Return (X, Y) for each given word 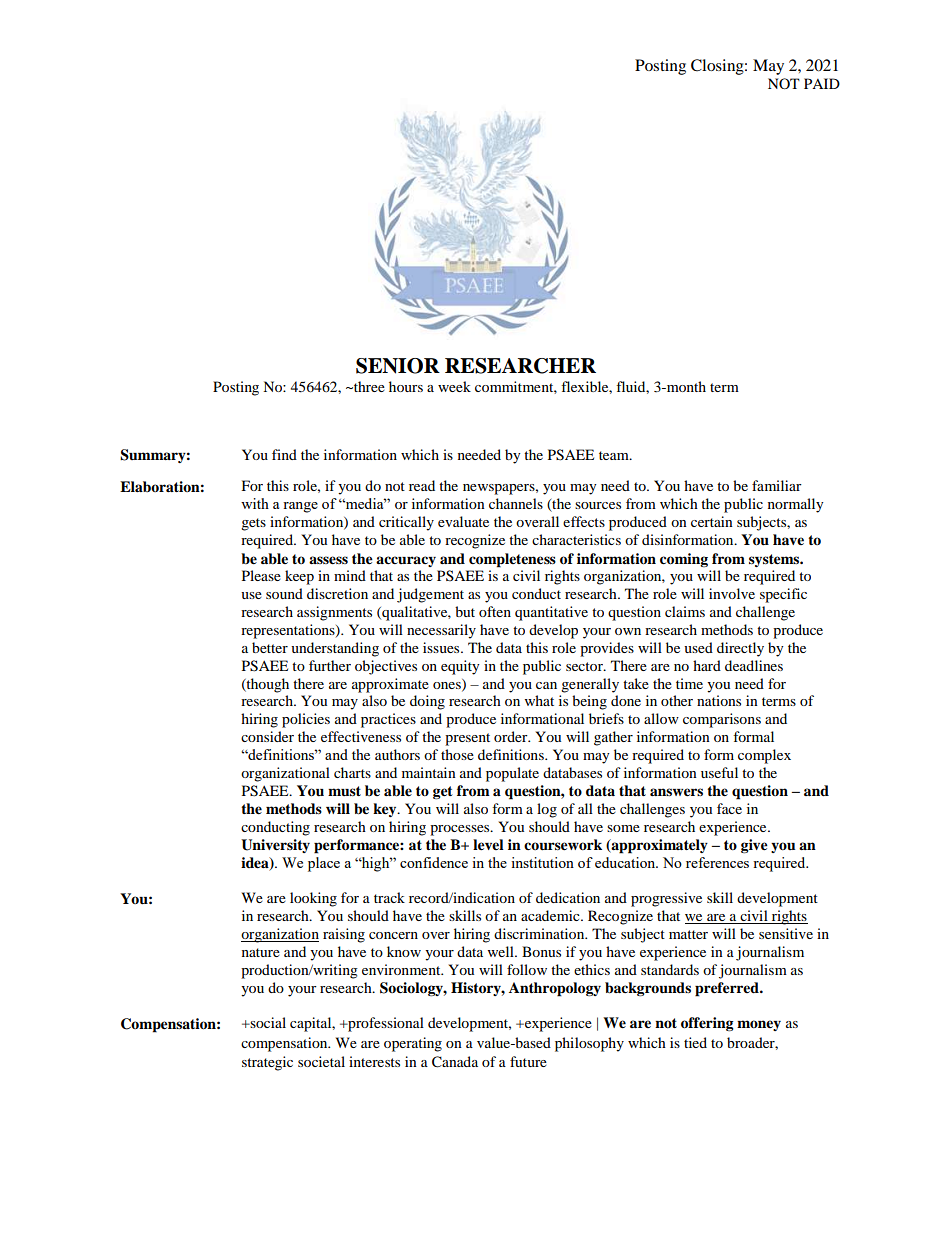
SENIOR (398, 366)
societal (321, 1061)
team (615, 455)
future (528, 1061)
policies (306, 720)
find (284, 454)
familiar (777, 485)
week (454, 386)
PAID (822, 83)
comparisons (722, 720)
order (512, 736)
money (759, 1025)
